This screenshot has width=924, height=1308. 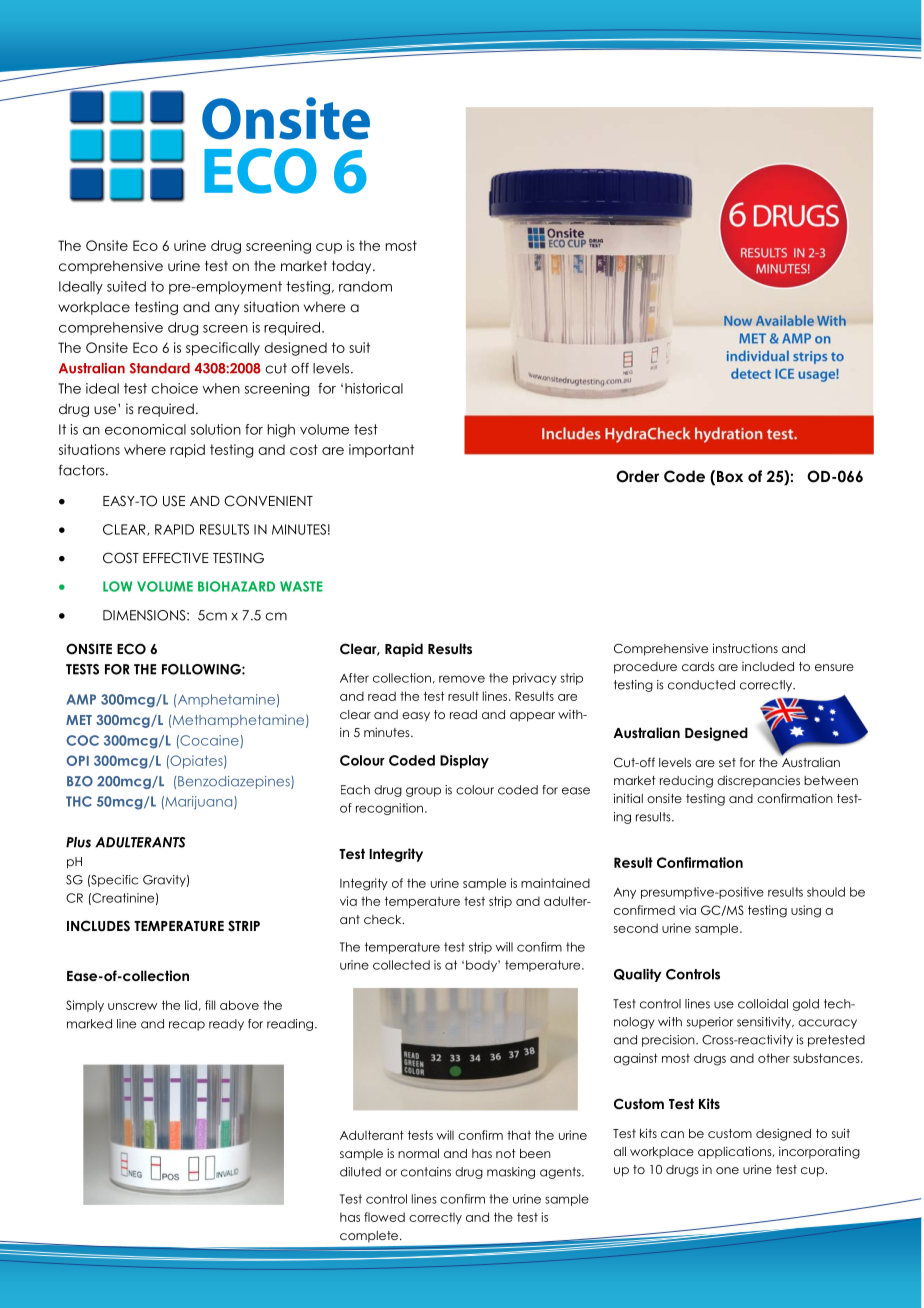 What do you see at coordinates (637, 476) in the screenshot?
I see `Order` at bounding box center [637, 476].
